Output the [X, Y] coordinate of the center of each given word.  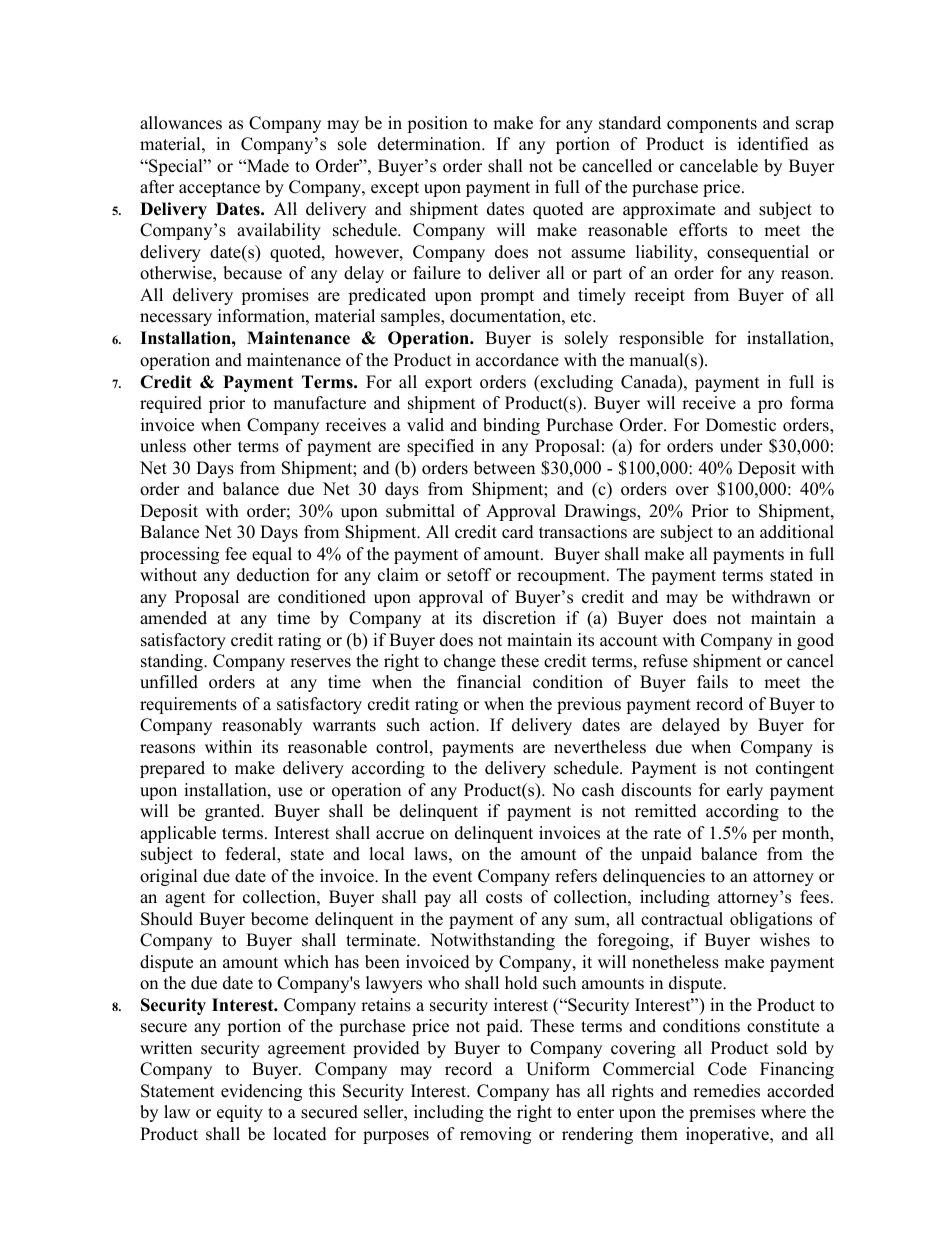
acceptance [219, 189]
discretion [519, 618]
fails [712, 682]
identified [773, 144]
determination [430, 144]
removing [495, 1135]
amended [173, 618]
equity [240, 1113]
